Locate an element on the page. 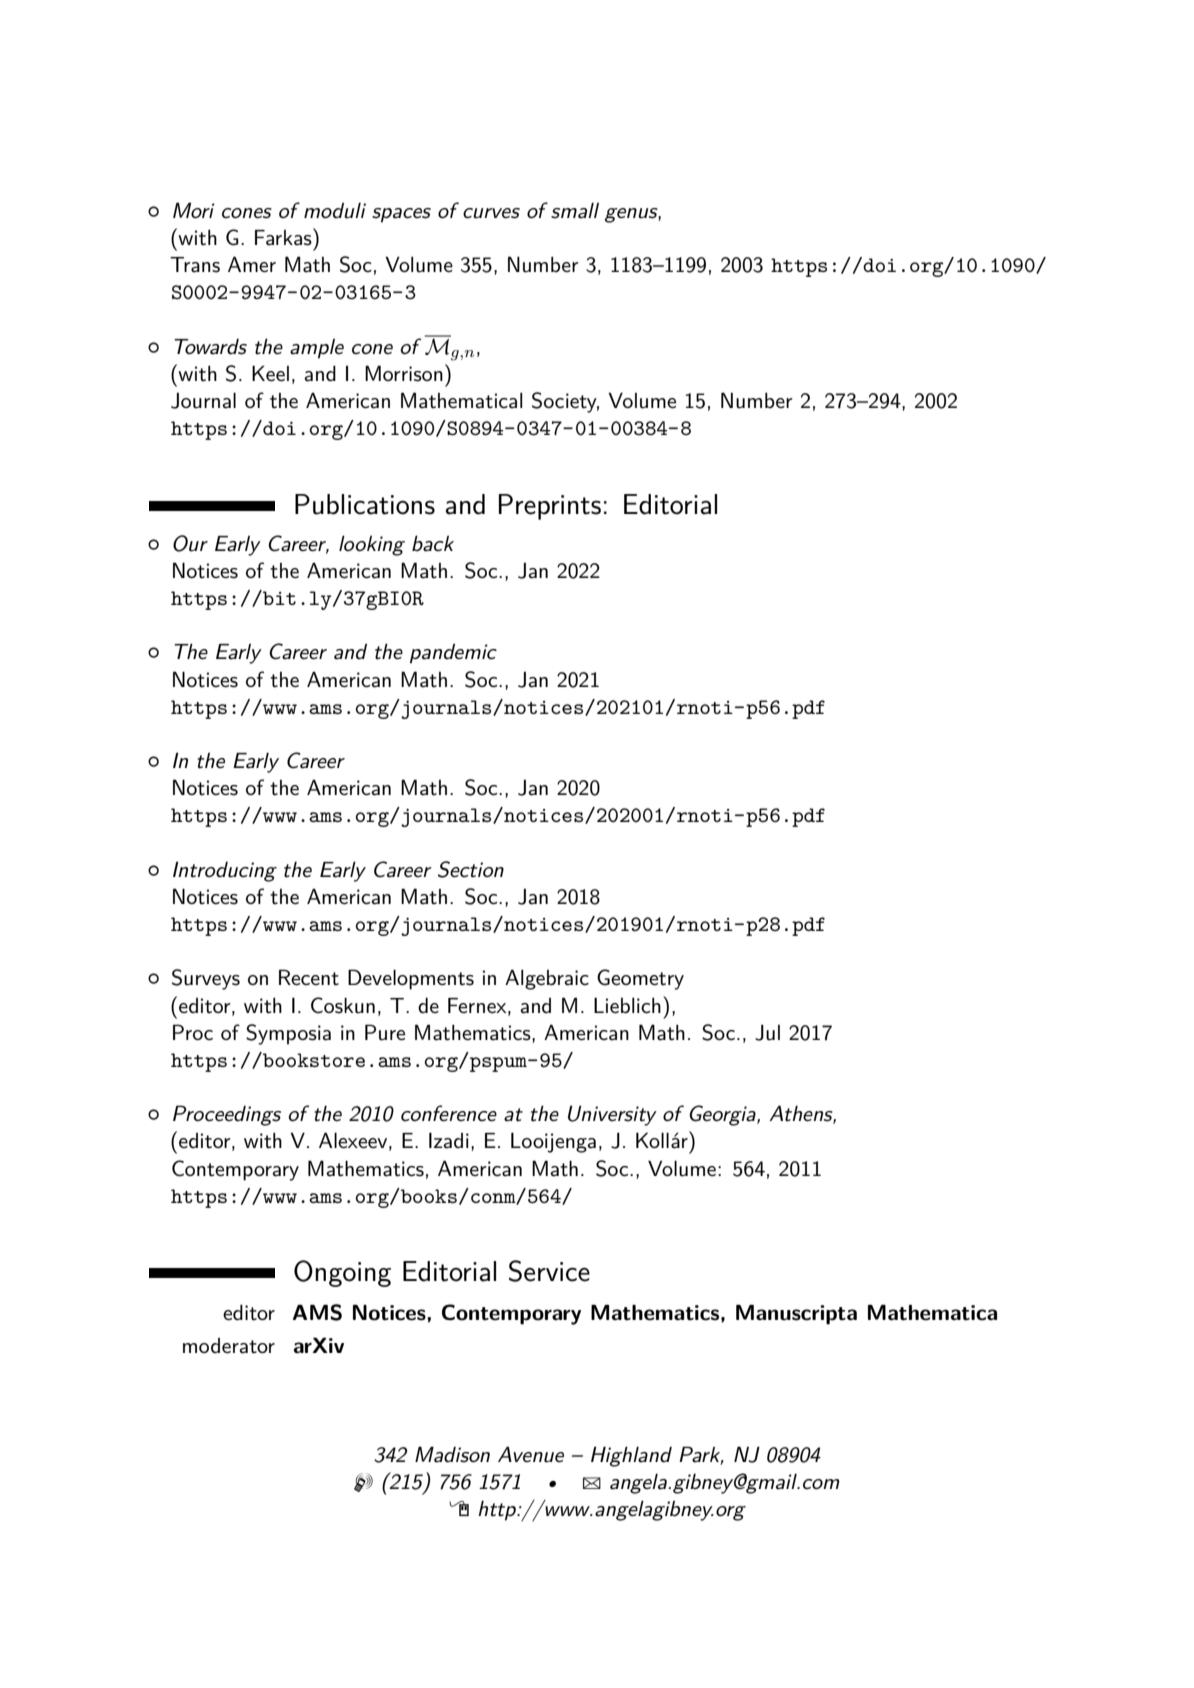 This page has height=1688, width=1194. Jul is located at coordinates (767, 1032).
